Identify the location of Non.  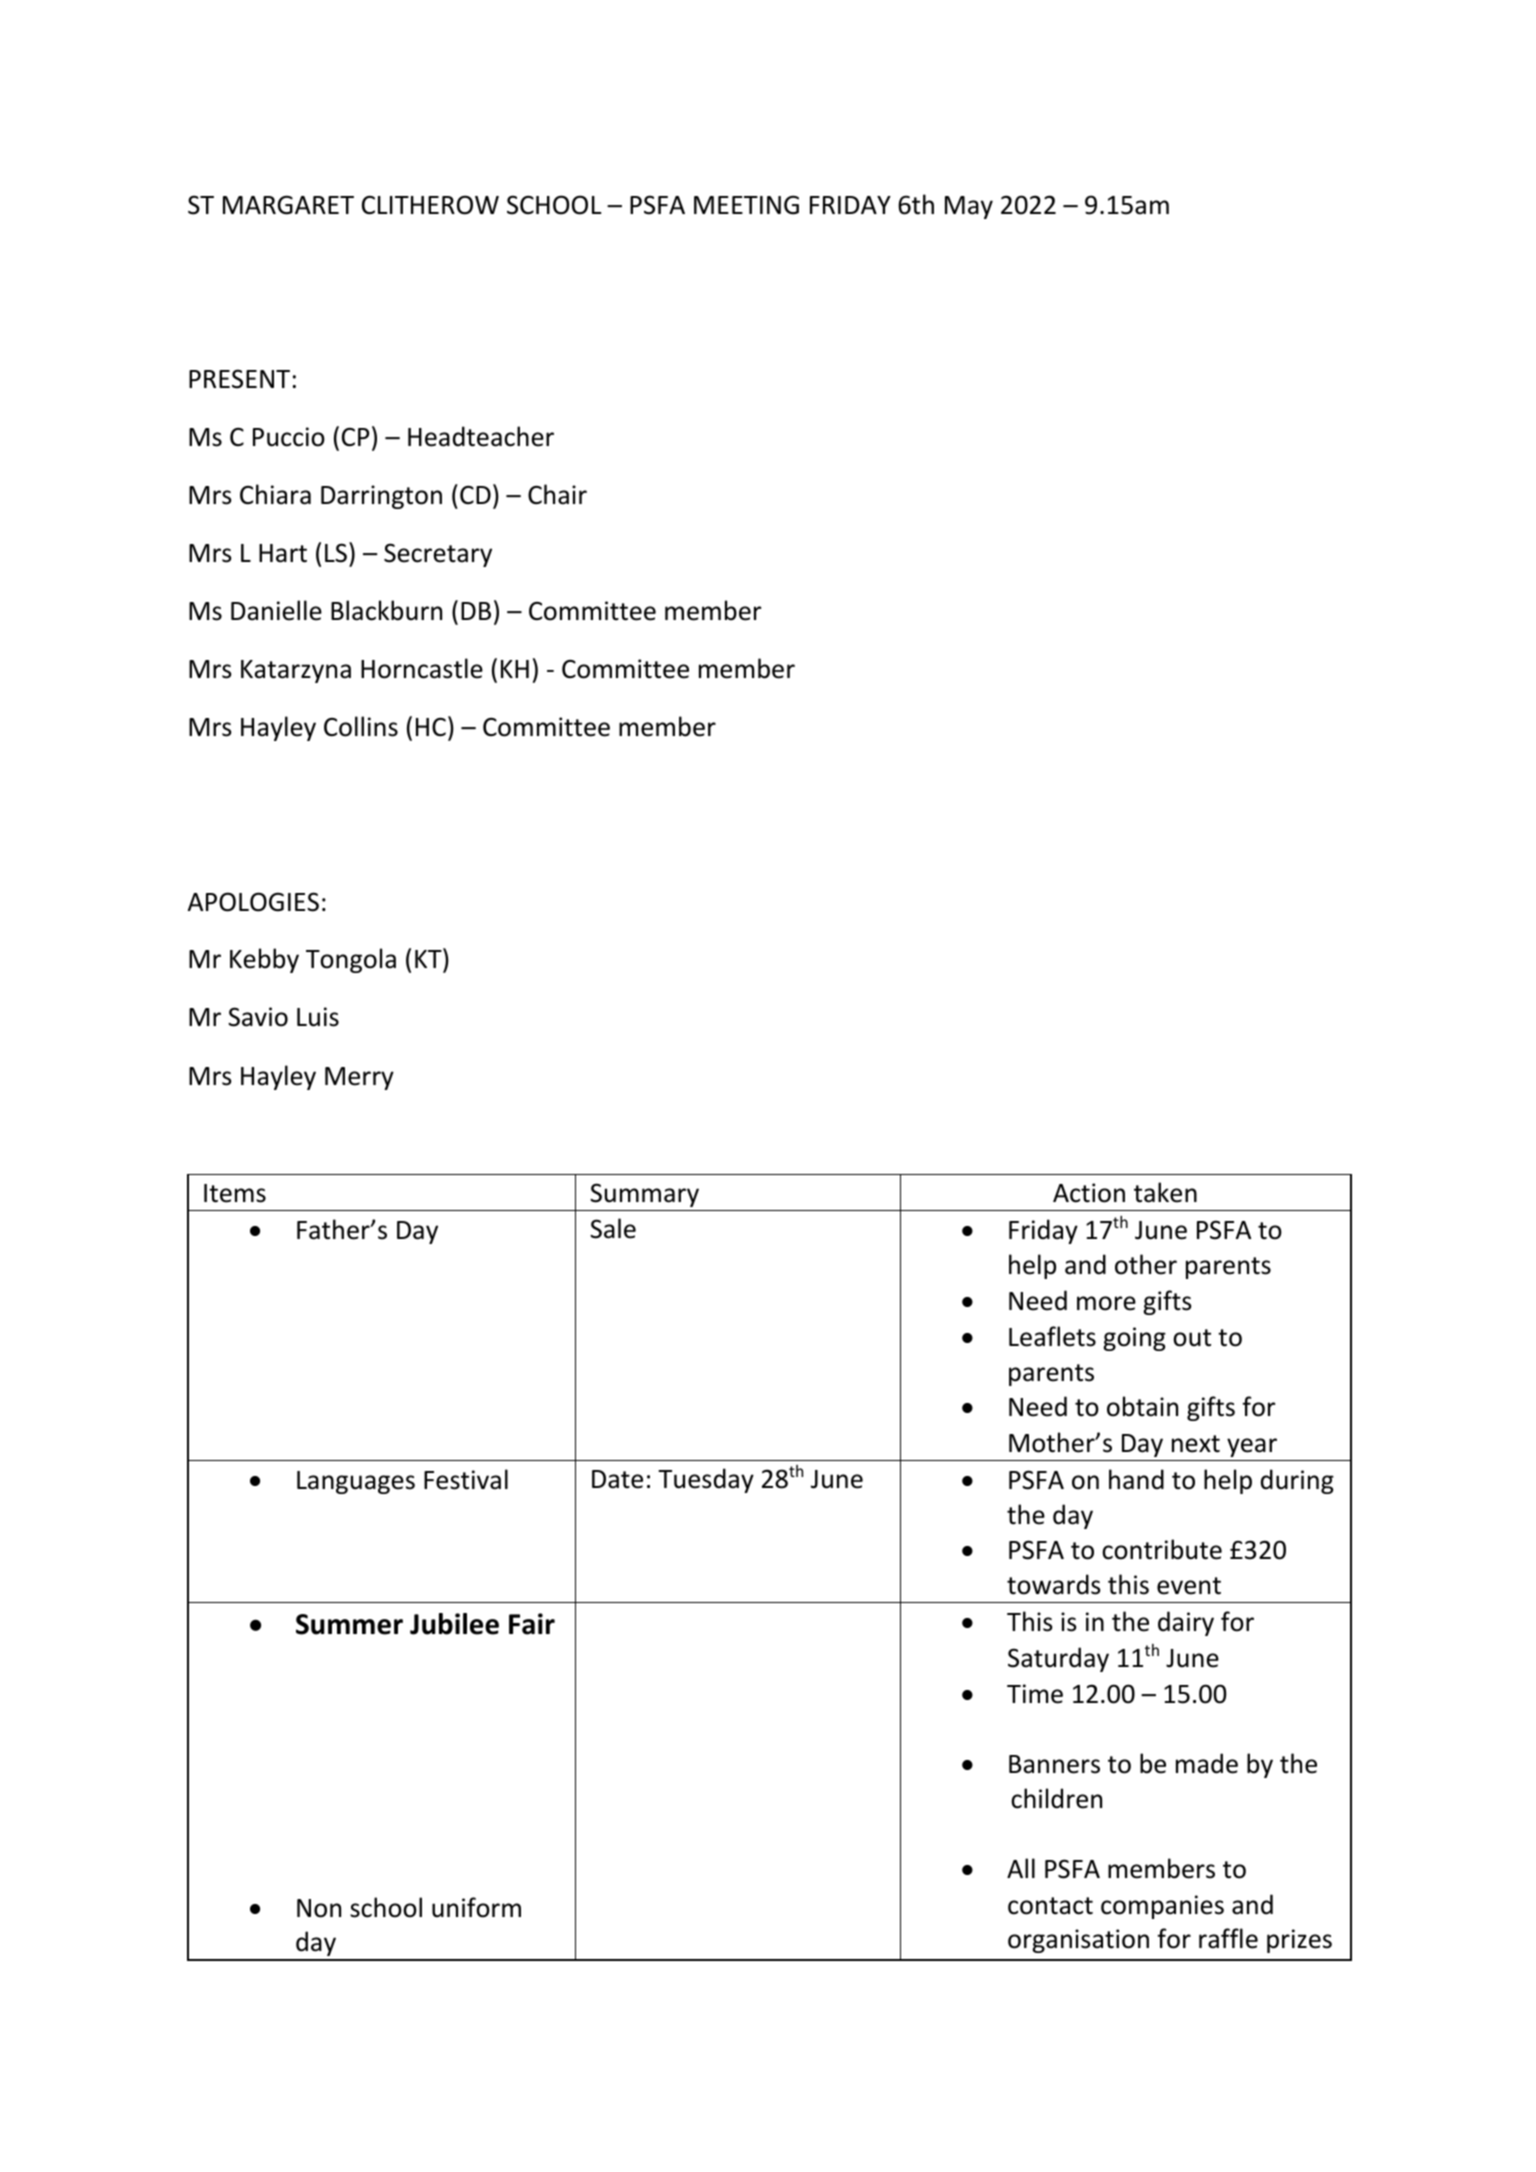
(319, 1908).
